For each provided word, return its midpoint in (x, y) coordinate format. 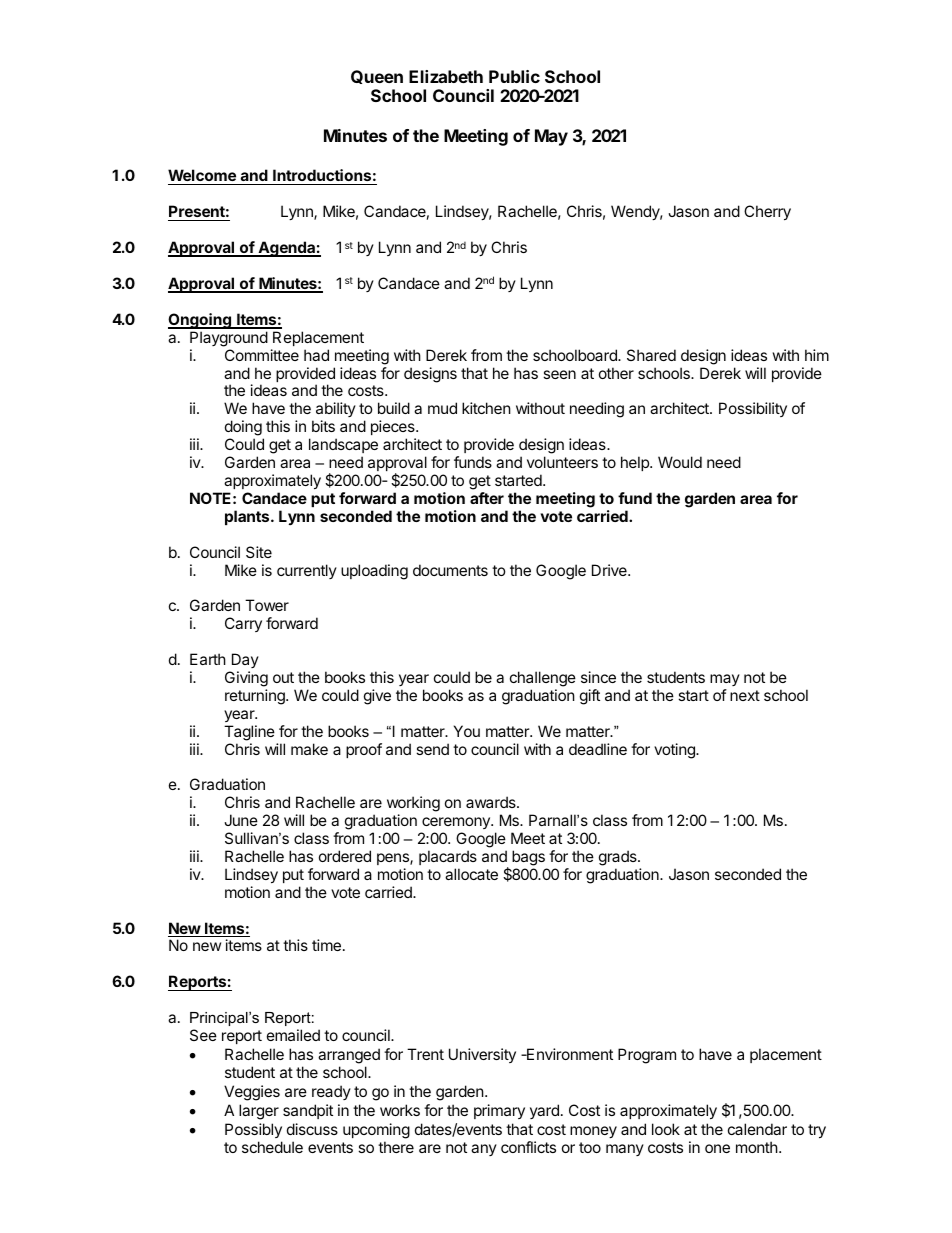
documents (450, 570)
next (745, 695)
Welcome (203, 177)
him (817, 355)
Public (514, 76)
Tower (267, 605)
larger (259, 1112)
